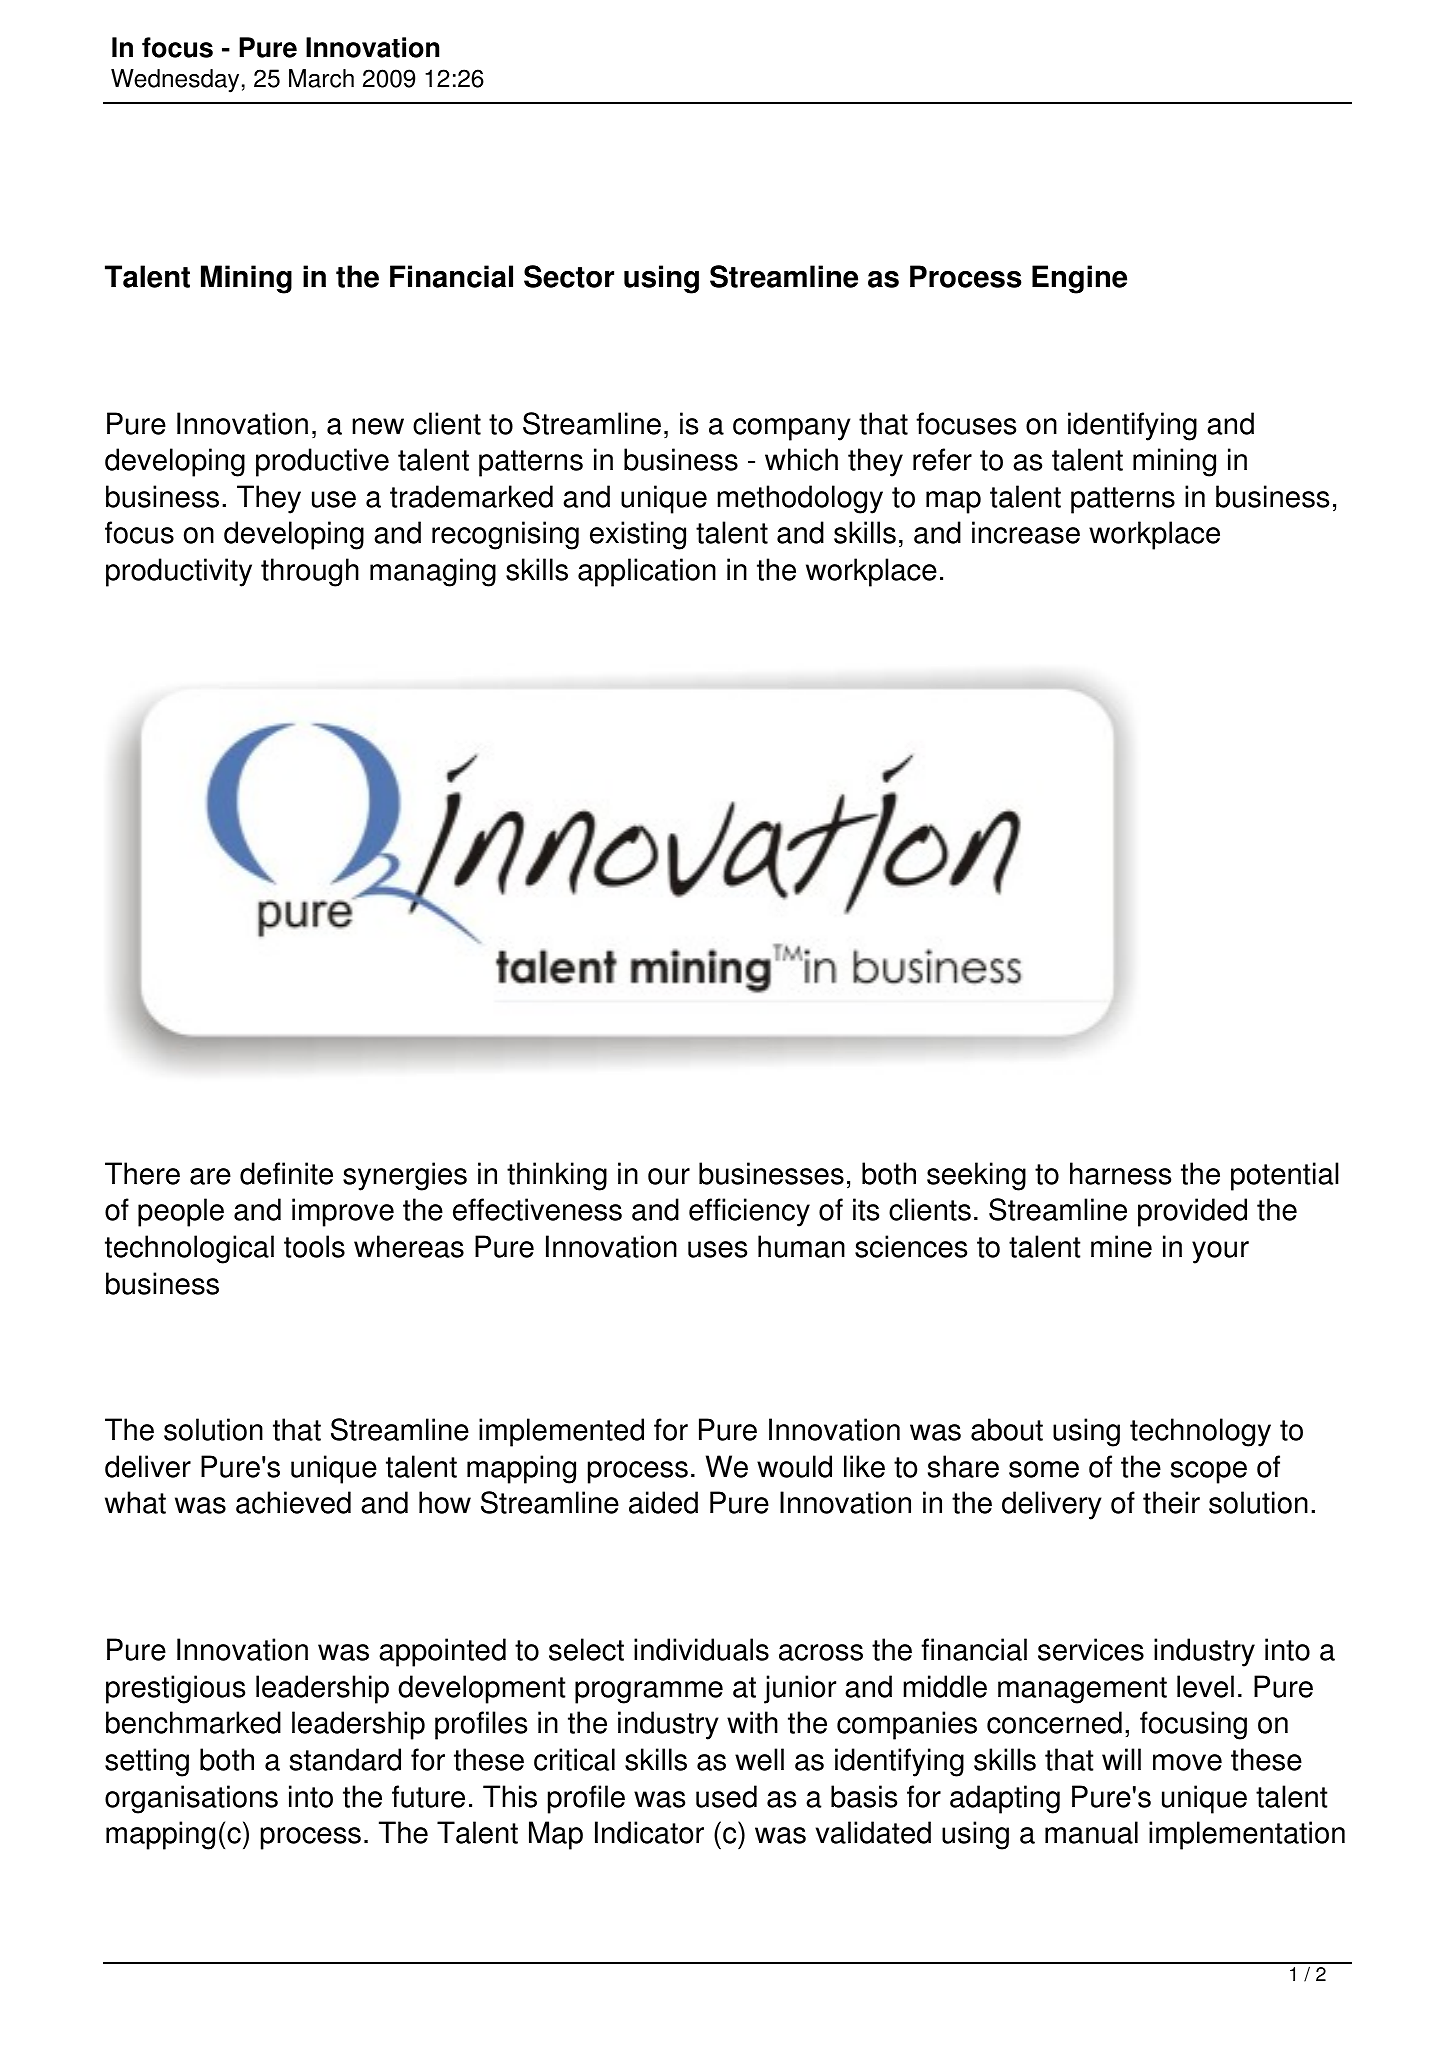 This screenshot has width=1455, height=2057. I want to click on through, so click(310, 572).
